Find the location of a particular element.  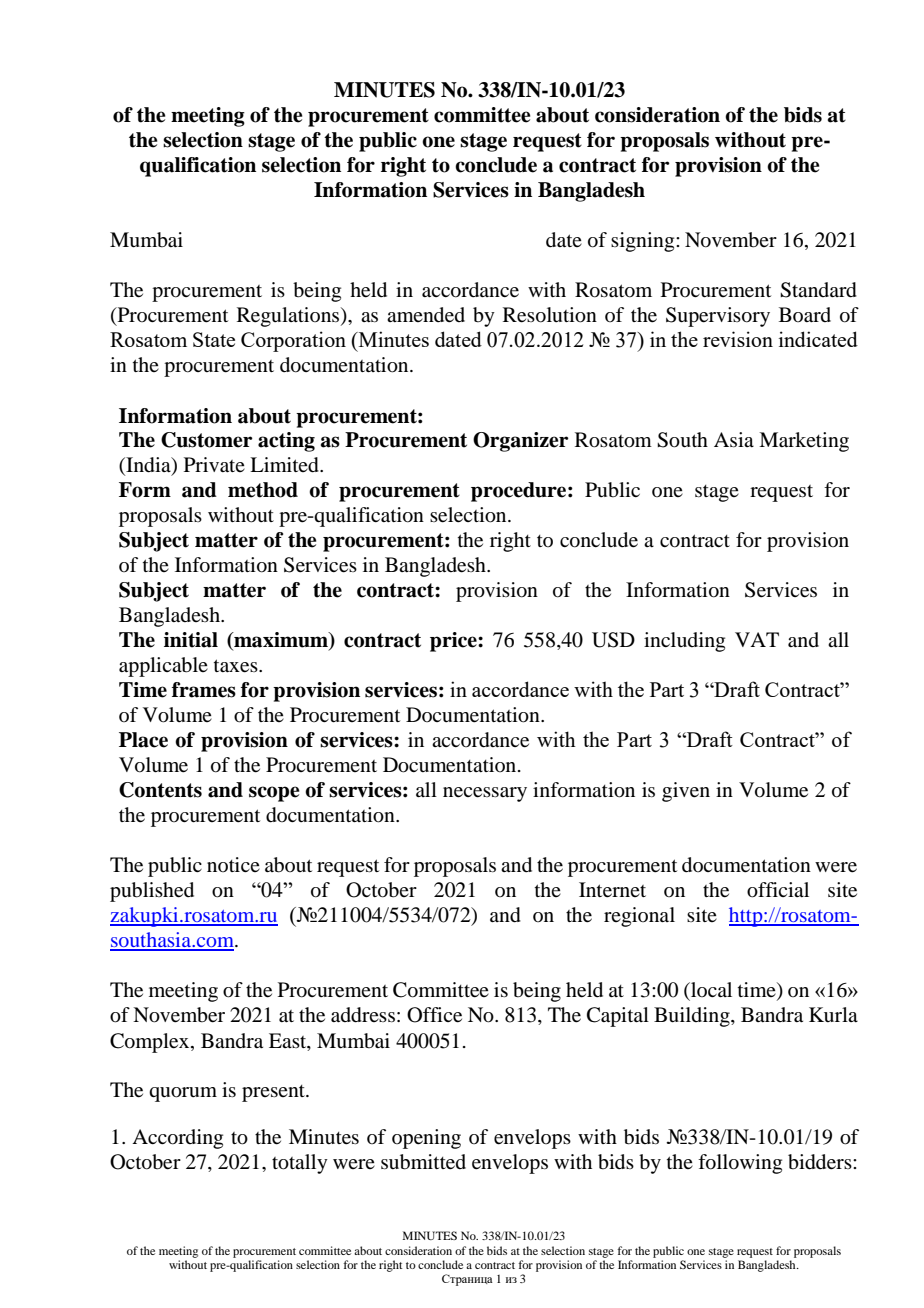

price is located at coordinates (454, 642).
